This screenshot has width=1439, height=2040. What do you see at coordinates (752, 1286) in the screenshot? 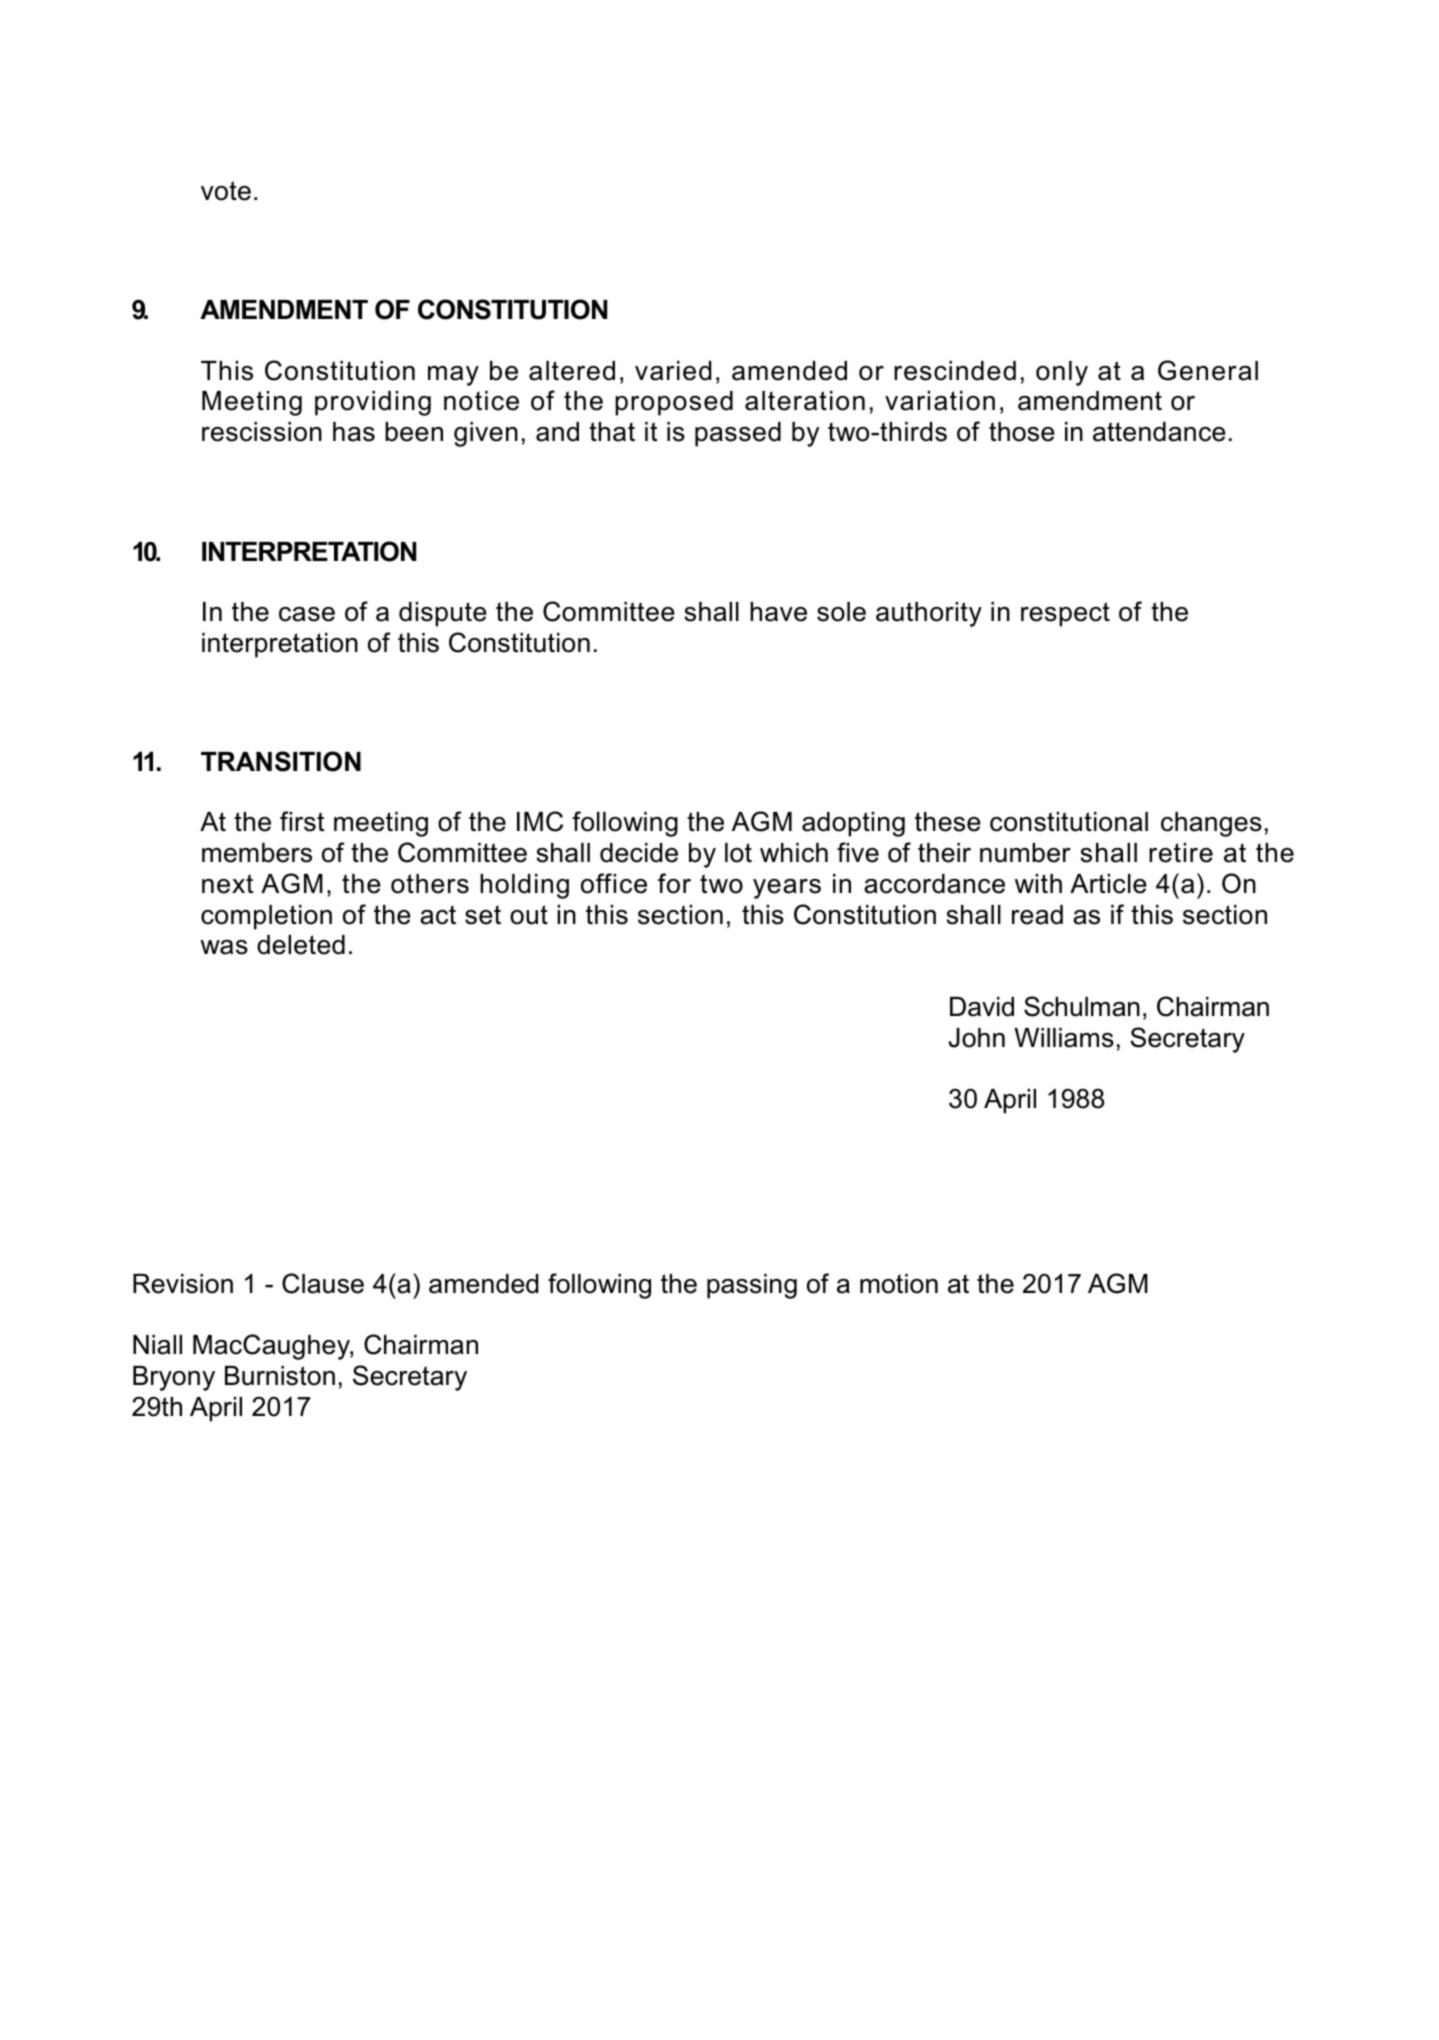
I see `passing` at bounding box center [752, 1286].
